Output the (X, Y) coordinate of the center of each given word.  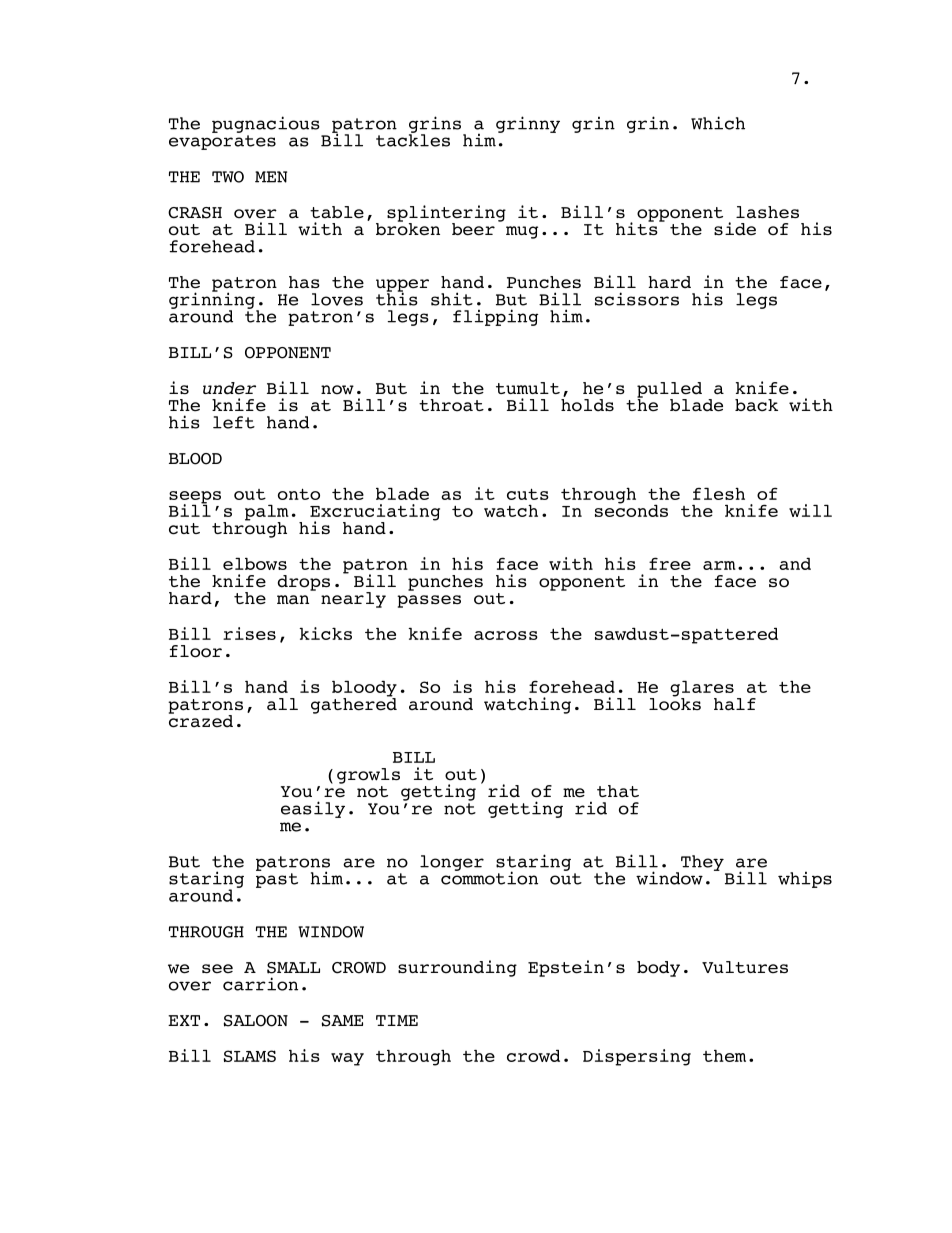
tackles (413, 139)
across (506, 635)
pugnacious (266, 124)
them (724, 1056)
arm (719, 565)
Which (718, 123)
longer (452, 863)
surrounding (457, 968)
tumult (528, 388)
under (229, 388)
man (293, 600)
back (756, 405)
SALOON (256, 1021)
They (702, 863)
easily (313, 809)
